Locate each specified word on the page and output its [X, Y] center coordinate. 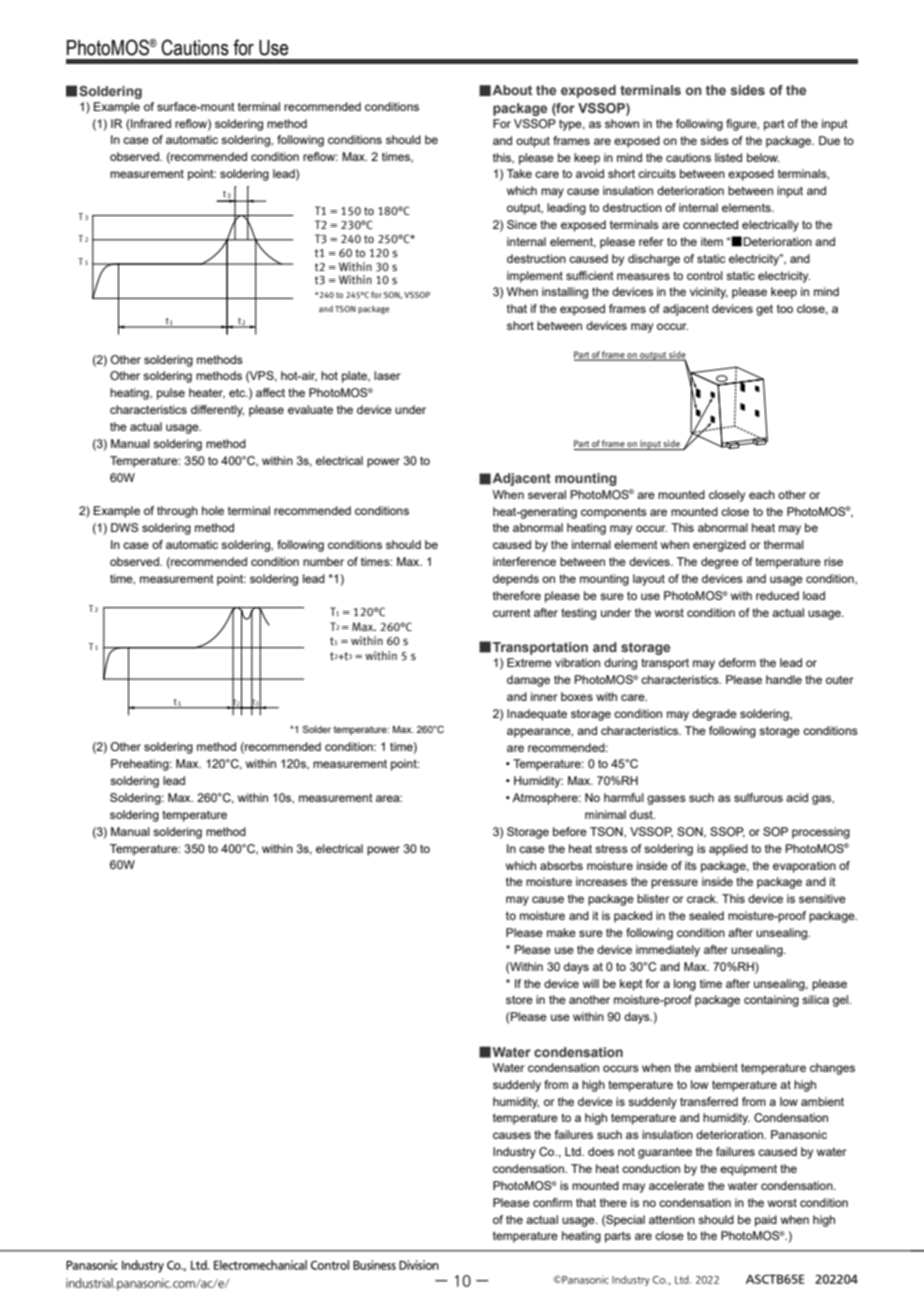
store [519, 1000]
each [762, 494]
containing [771, 1001]
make [561, 932]
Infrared [150, 123]
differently [217, 411]
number [323, 561]
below [763, 157]
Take [519, 173]
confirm [552, 1202]
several [547, 494]
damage [528, 681]
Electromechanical [260, 1265]
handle [784, 679]
